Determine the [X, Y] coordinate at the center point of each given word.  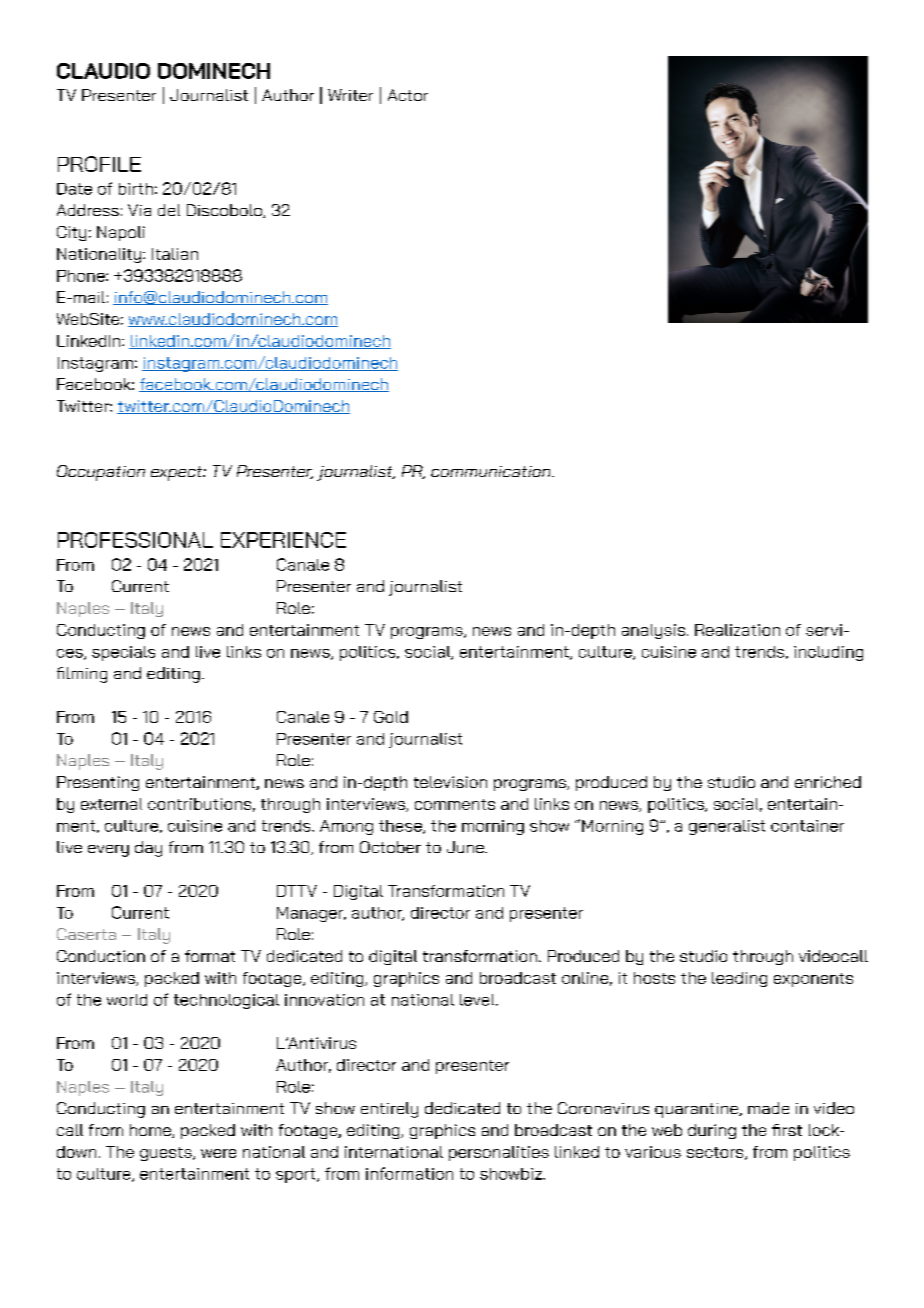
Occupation [101, 473]
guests [167, 1154]
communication [492, 471]
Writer [350, 95]
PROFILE [99, 164]
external [111, 804]
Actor [408, 95]
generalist [727, 827]
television [450, 782]
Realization [737, 630]
